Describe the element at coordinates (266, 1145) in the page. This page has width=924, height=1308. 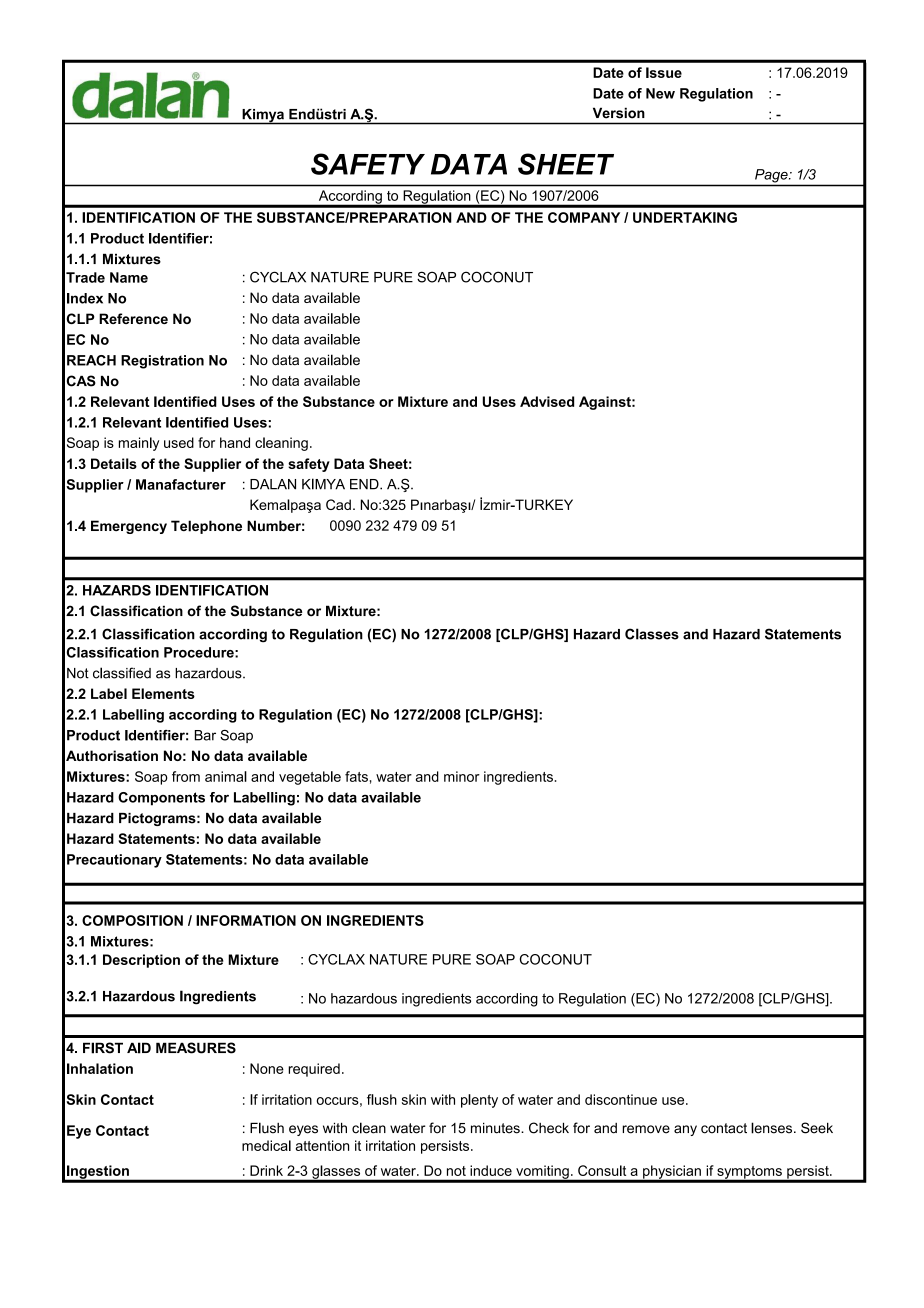
I see `medical` at that location.
